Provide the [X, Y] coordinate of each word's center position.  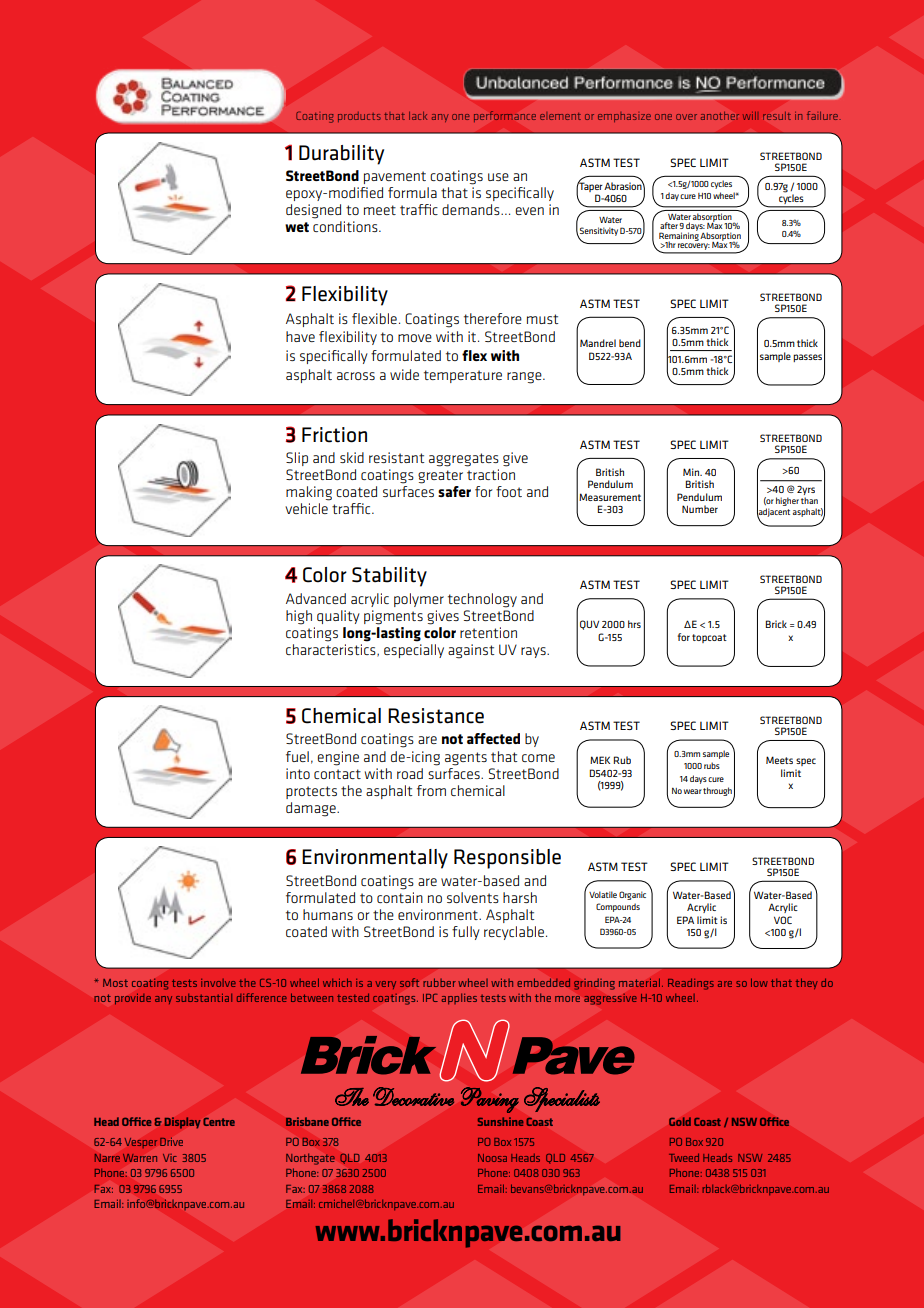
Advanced [316, 598]
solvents [473, 897]
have [300, 336]
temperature [463, 376]
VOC [783, 920]
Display [182, 1123]
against [471, 651]
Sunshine [500, 1121]
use [498, 177]
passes [807, 358]
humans [328, 914]
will [749, 116]
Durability [341, 155]
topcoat [709, 638]
